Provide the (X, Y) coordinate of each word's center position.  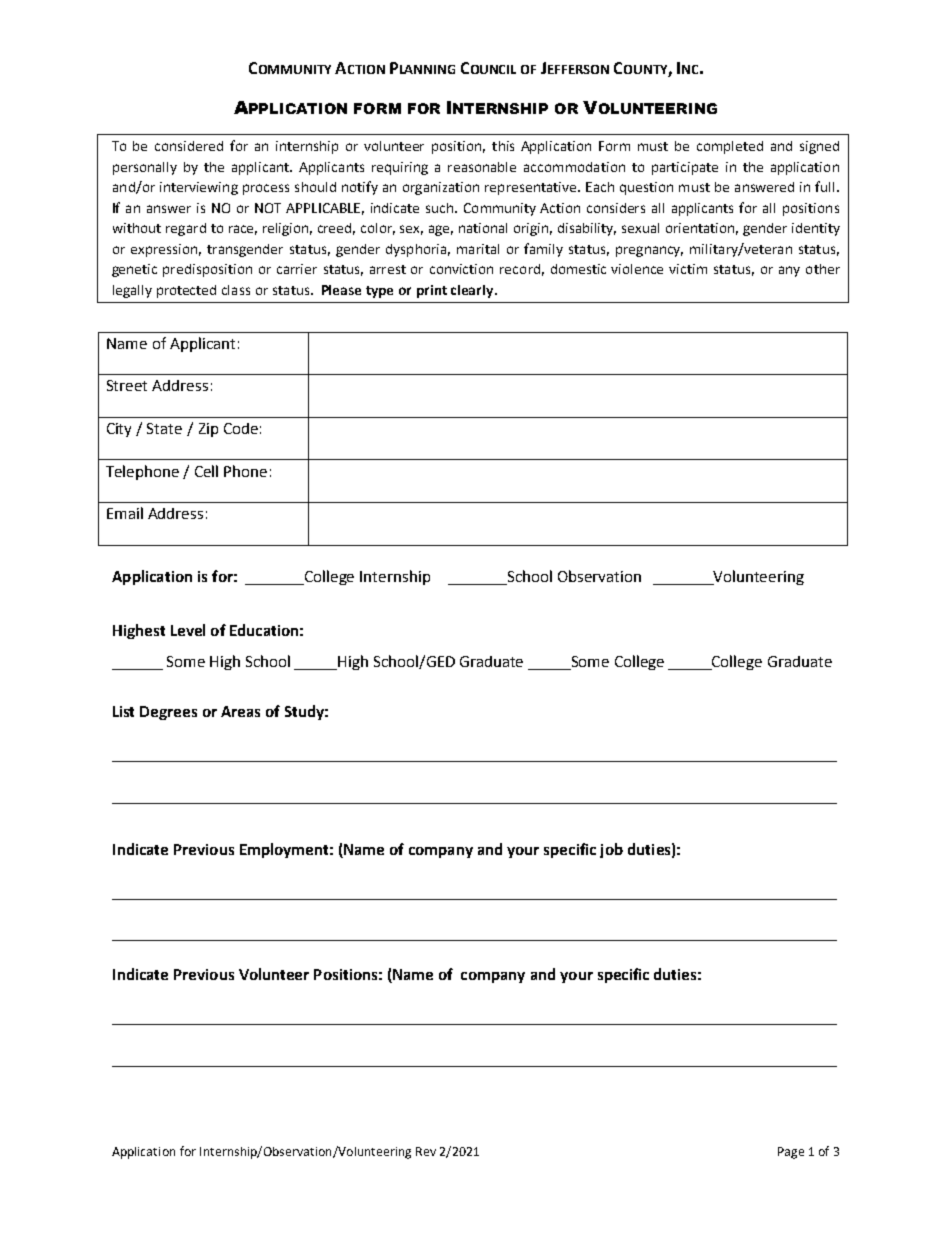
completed (730, 147)
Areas (240, 711)
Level (188, 630)
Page (791, 1153)
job (611, 850)
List (123, 711)
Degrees (168, 713)
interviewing (199, 188)
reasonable (482, 167)
